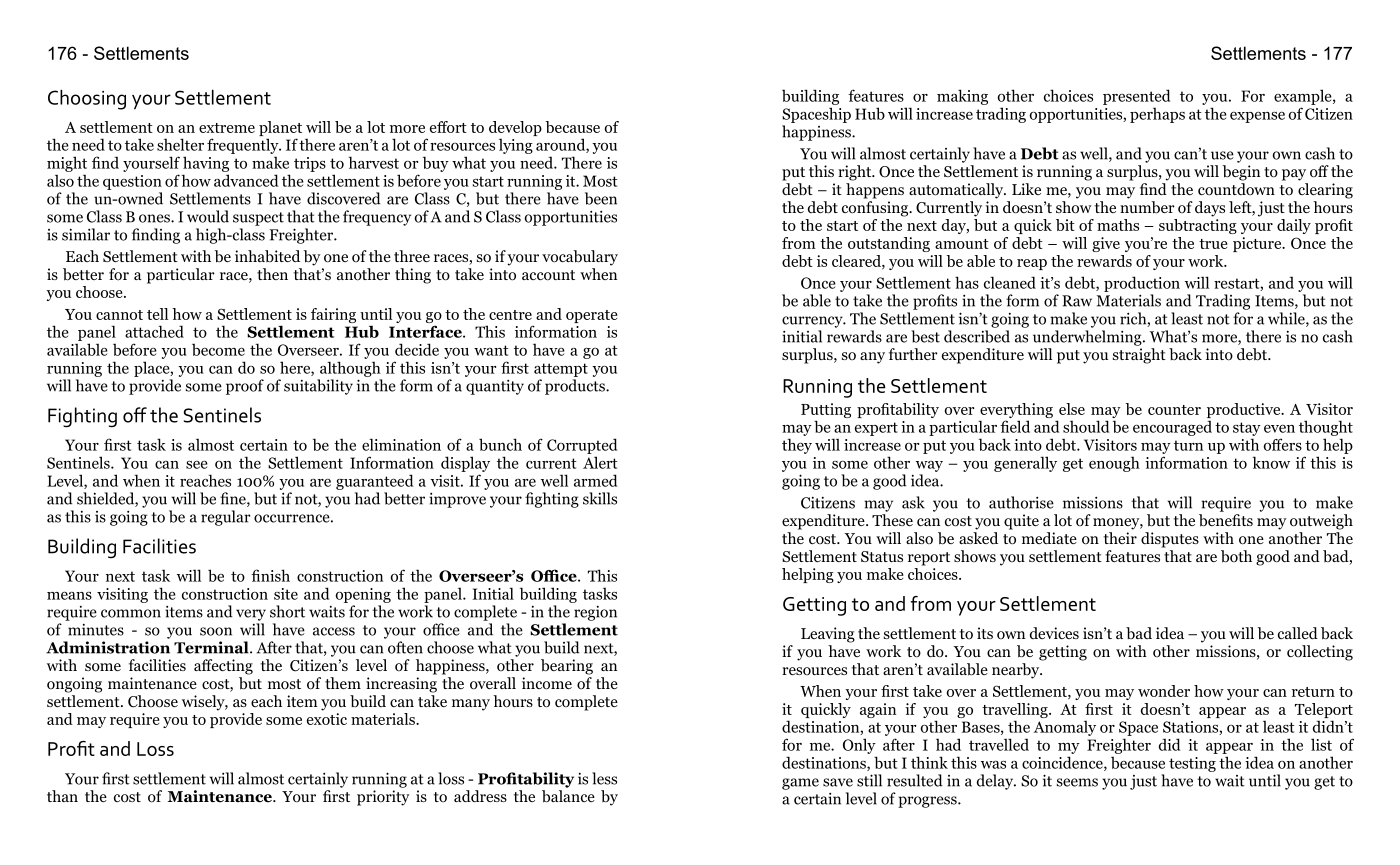  I want to click on elimination, so click(401, 444).
